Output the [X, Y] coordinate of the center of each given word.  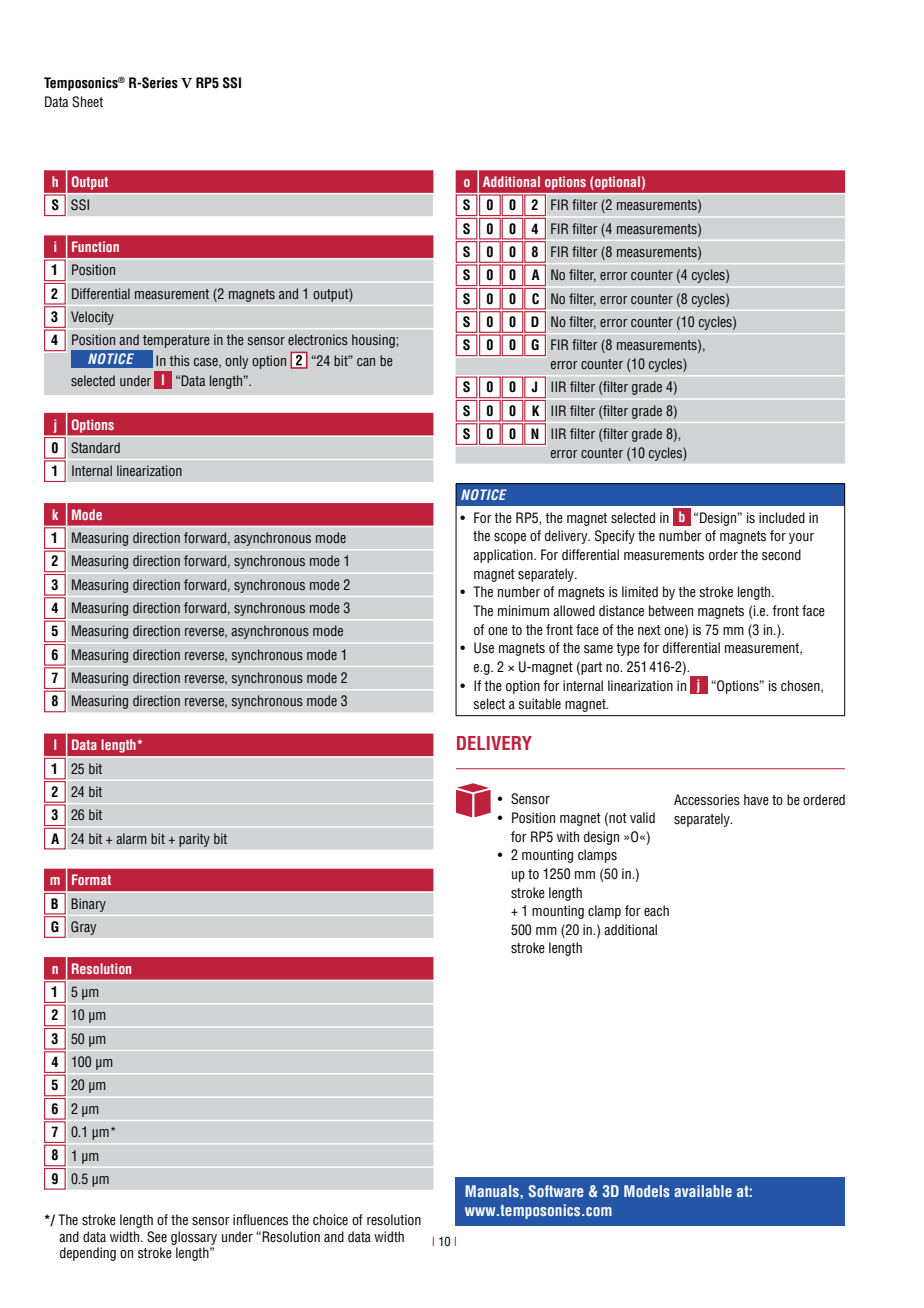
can [366, 362]
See [157, 1237]
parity [194, 840]
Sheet [87, 102]
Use [484, 648]
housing [374, 341]
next [649, 630]
